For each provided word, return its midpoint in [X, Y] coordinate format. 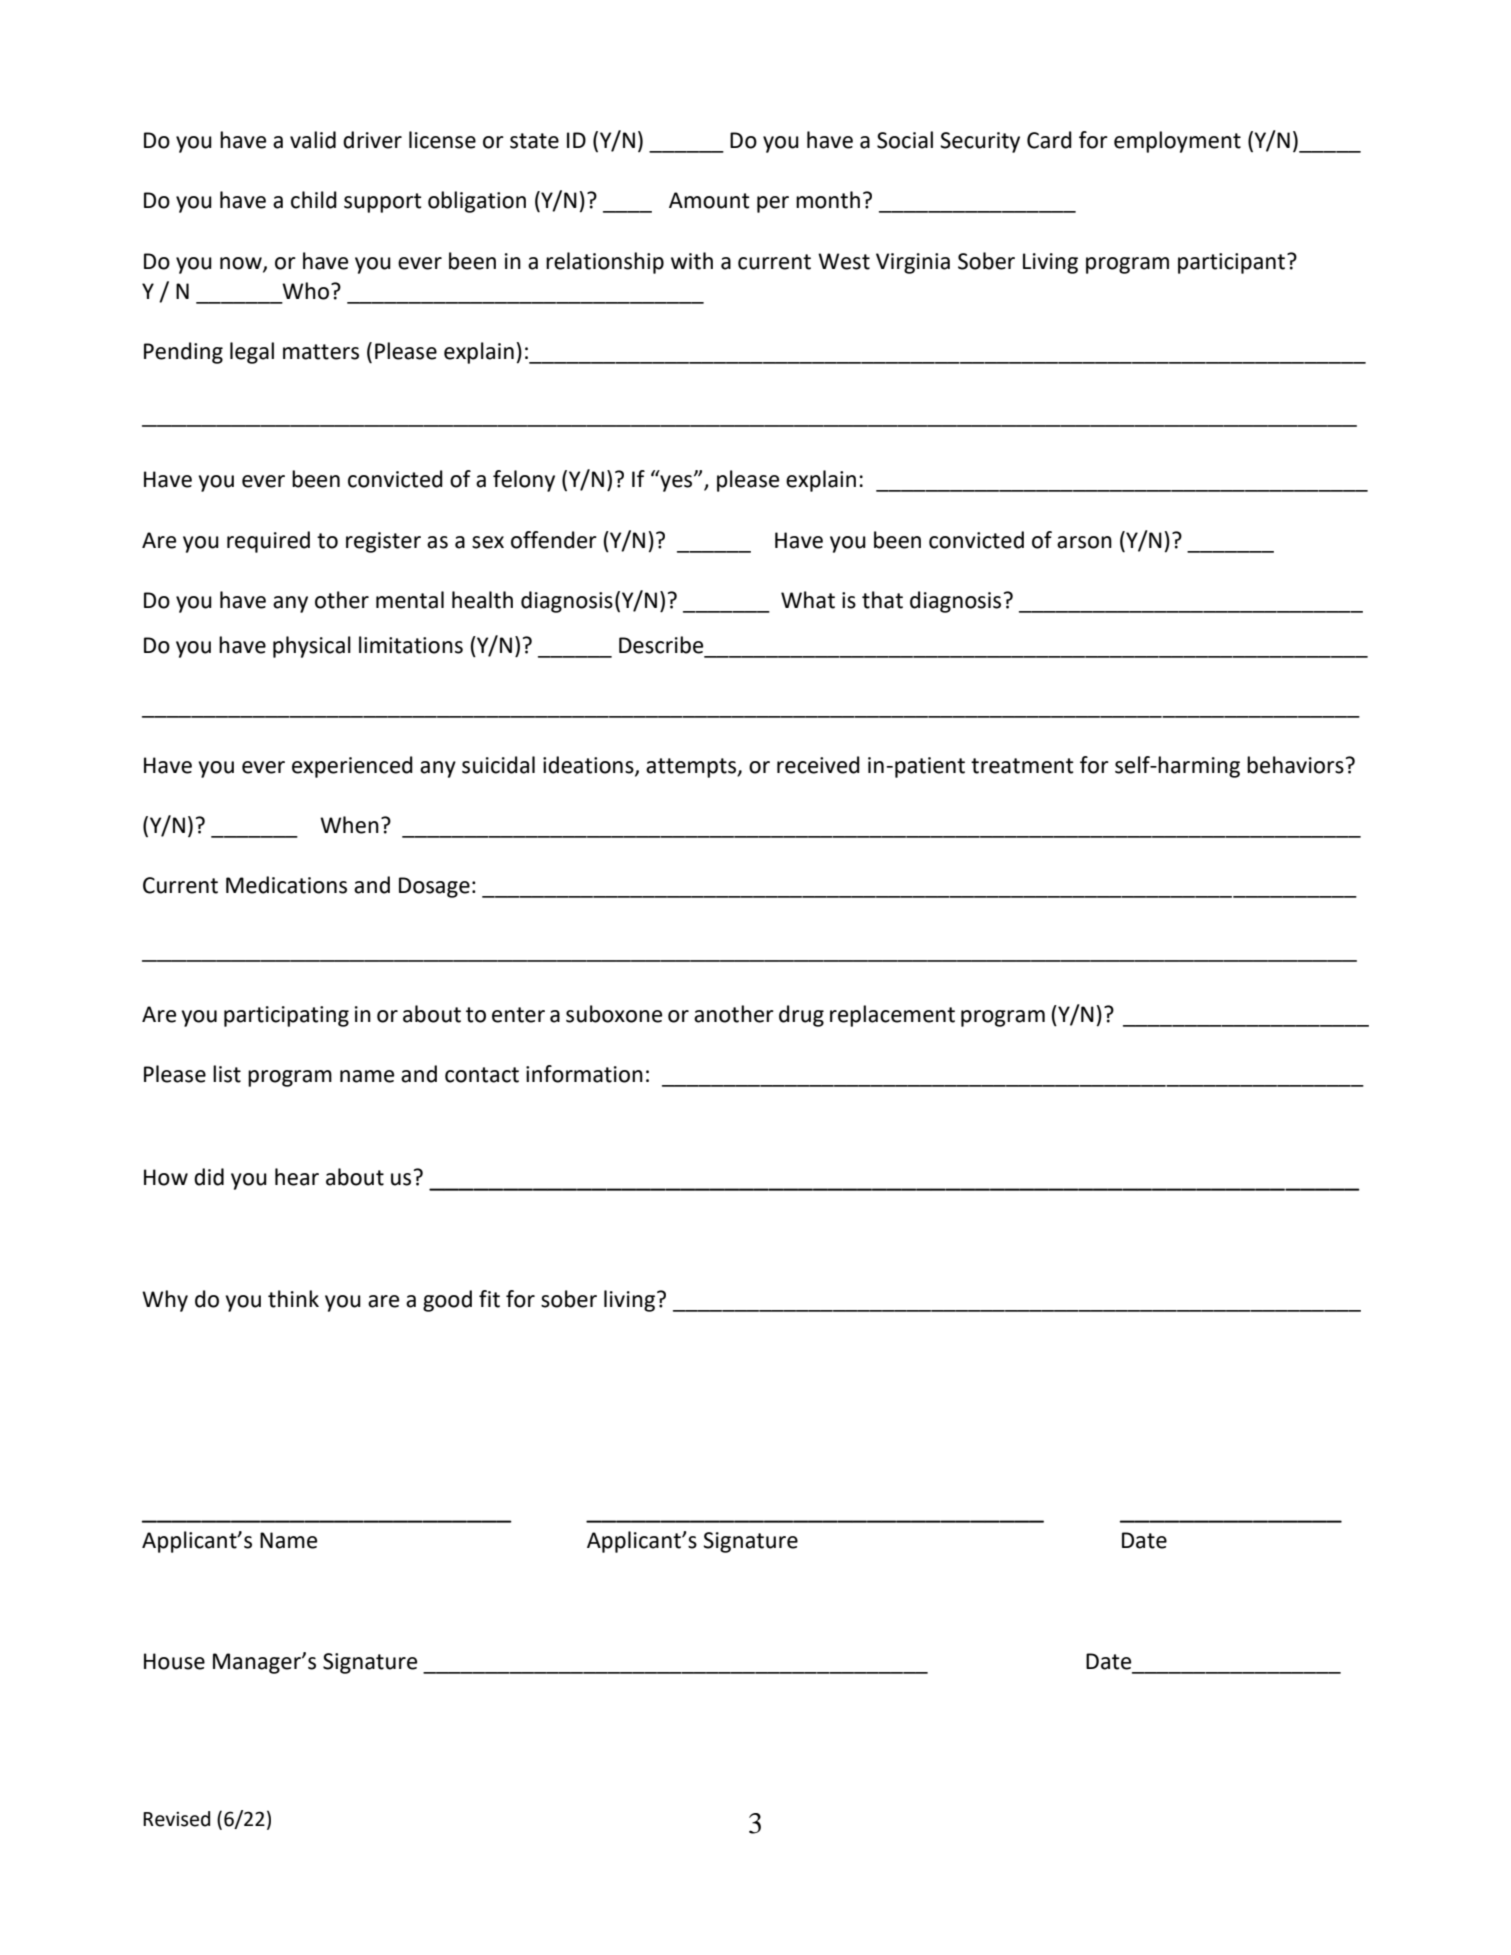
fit [489, 1299]
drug [801, 1016]
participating [286, 1016]
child [314, 200]
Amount [709, 200]
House [174, 1661]
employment [1177, 142]
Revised [176, 1819]
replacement [892, 1016]
